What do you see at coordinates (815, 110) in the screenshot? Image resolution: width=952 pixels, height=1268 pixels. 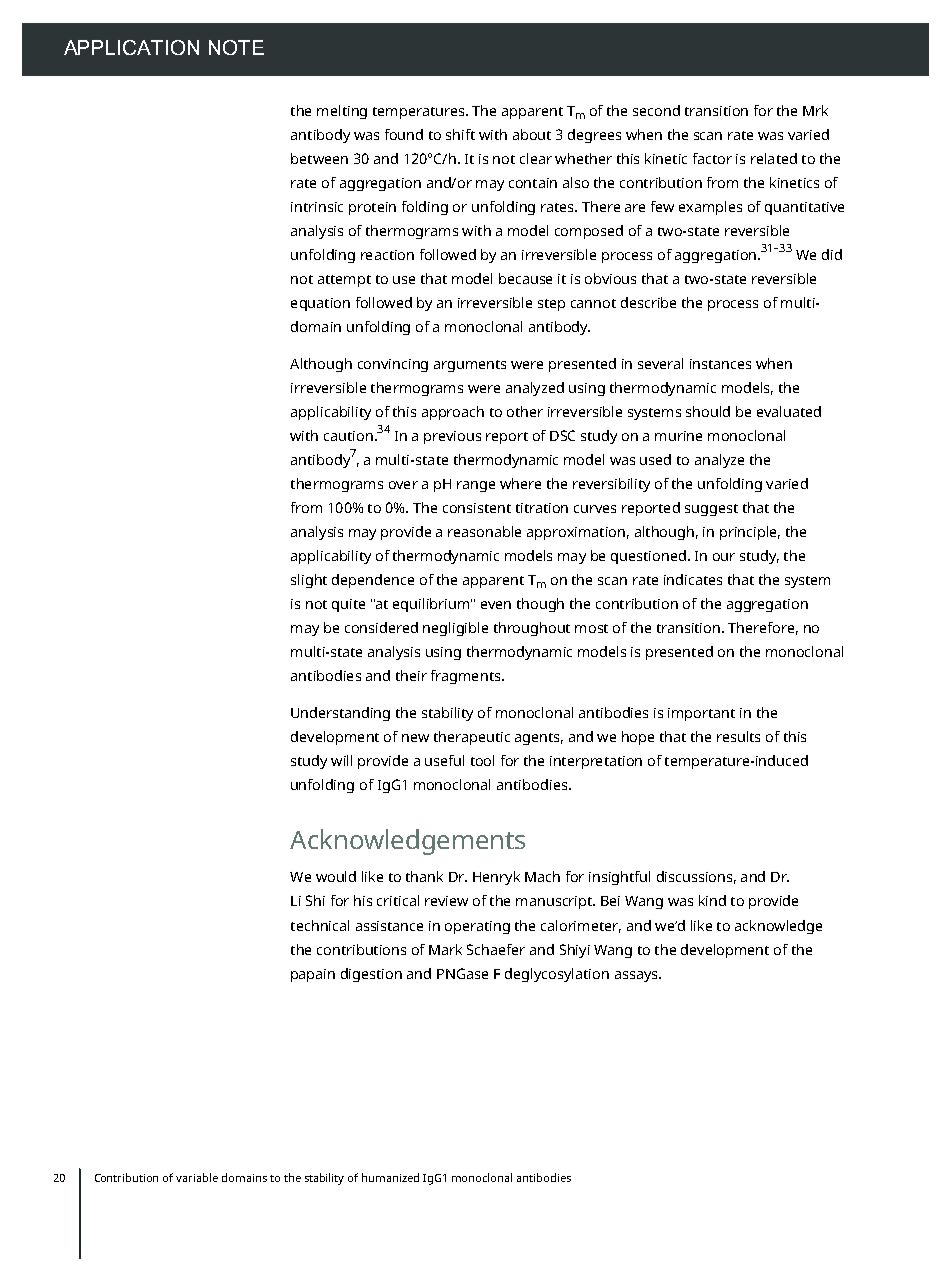 I see `Mrk` at bounding box center [815, 110].
